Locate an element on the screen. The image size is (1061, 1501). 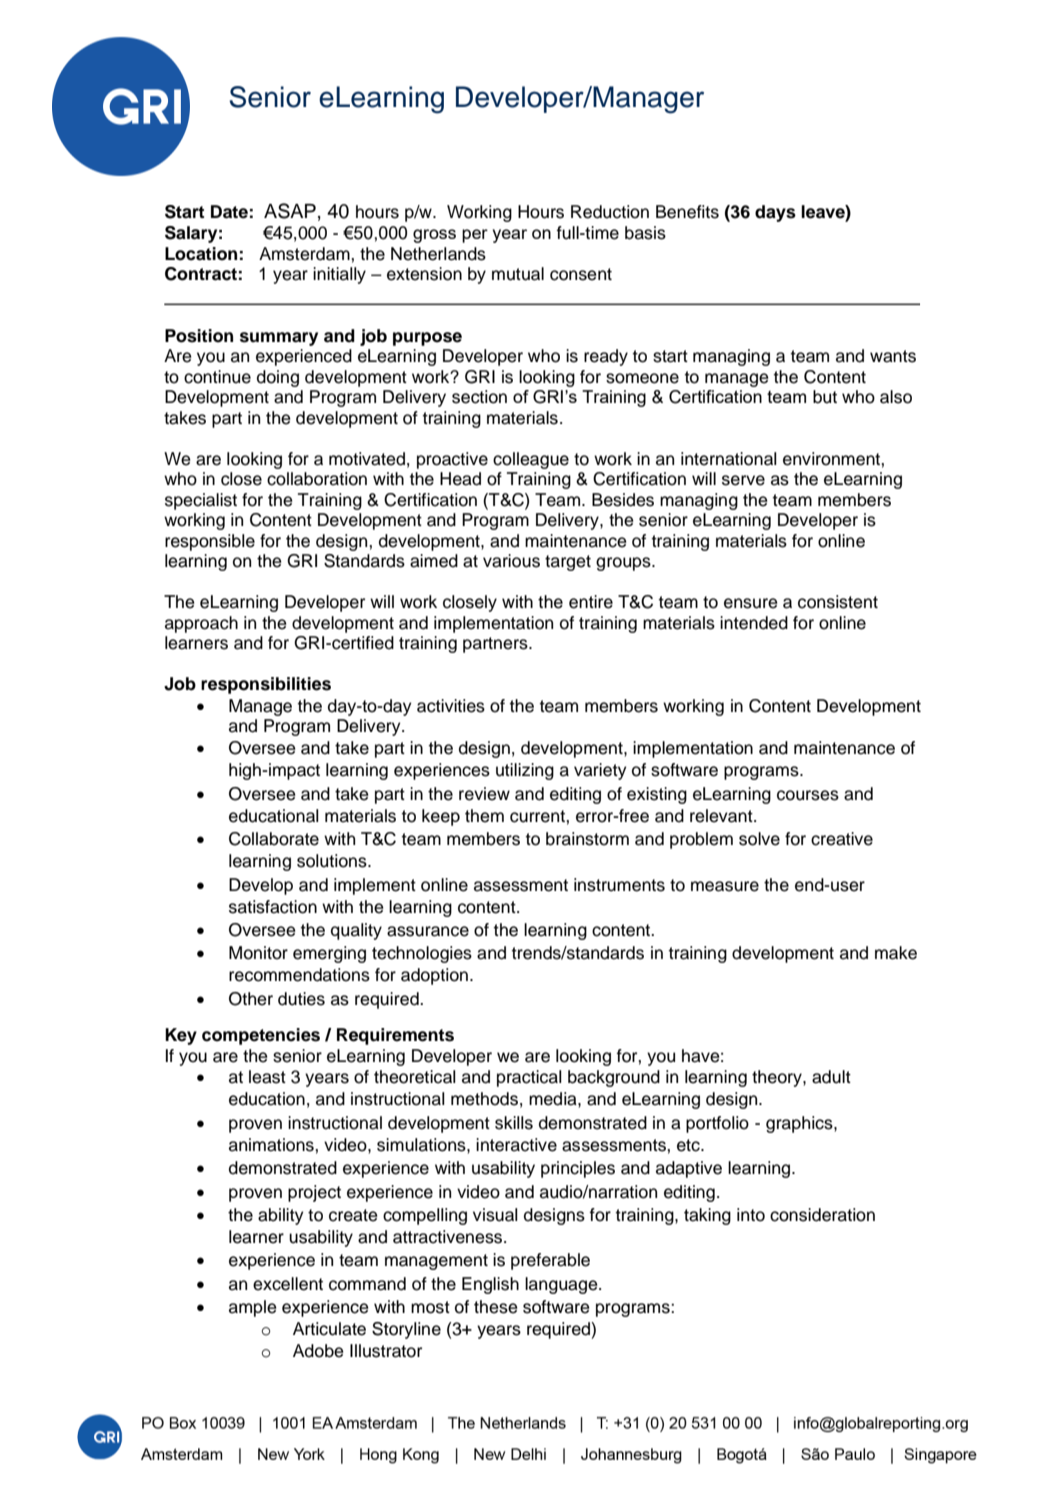
days is located at coordinates (775, 213).
